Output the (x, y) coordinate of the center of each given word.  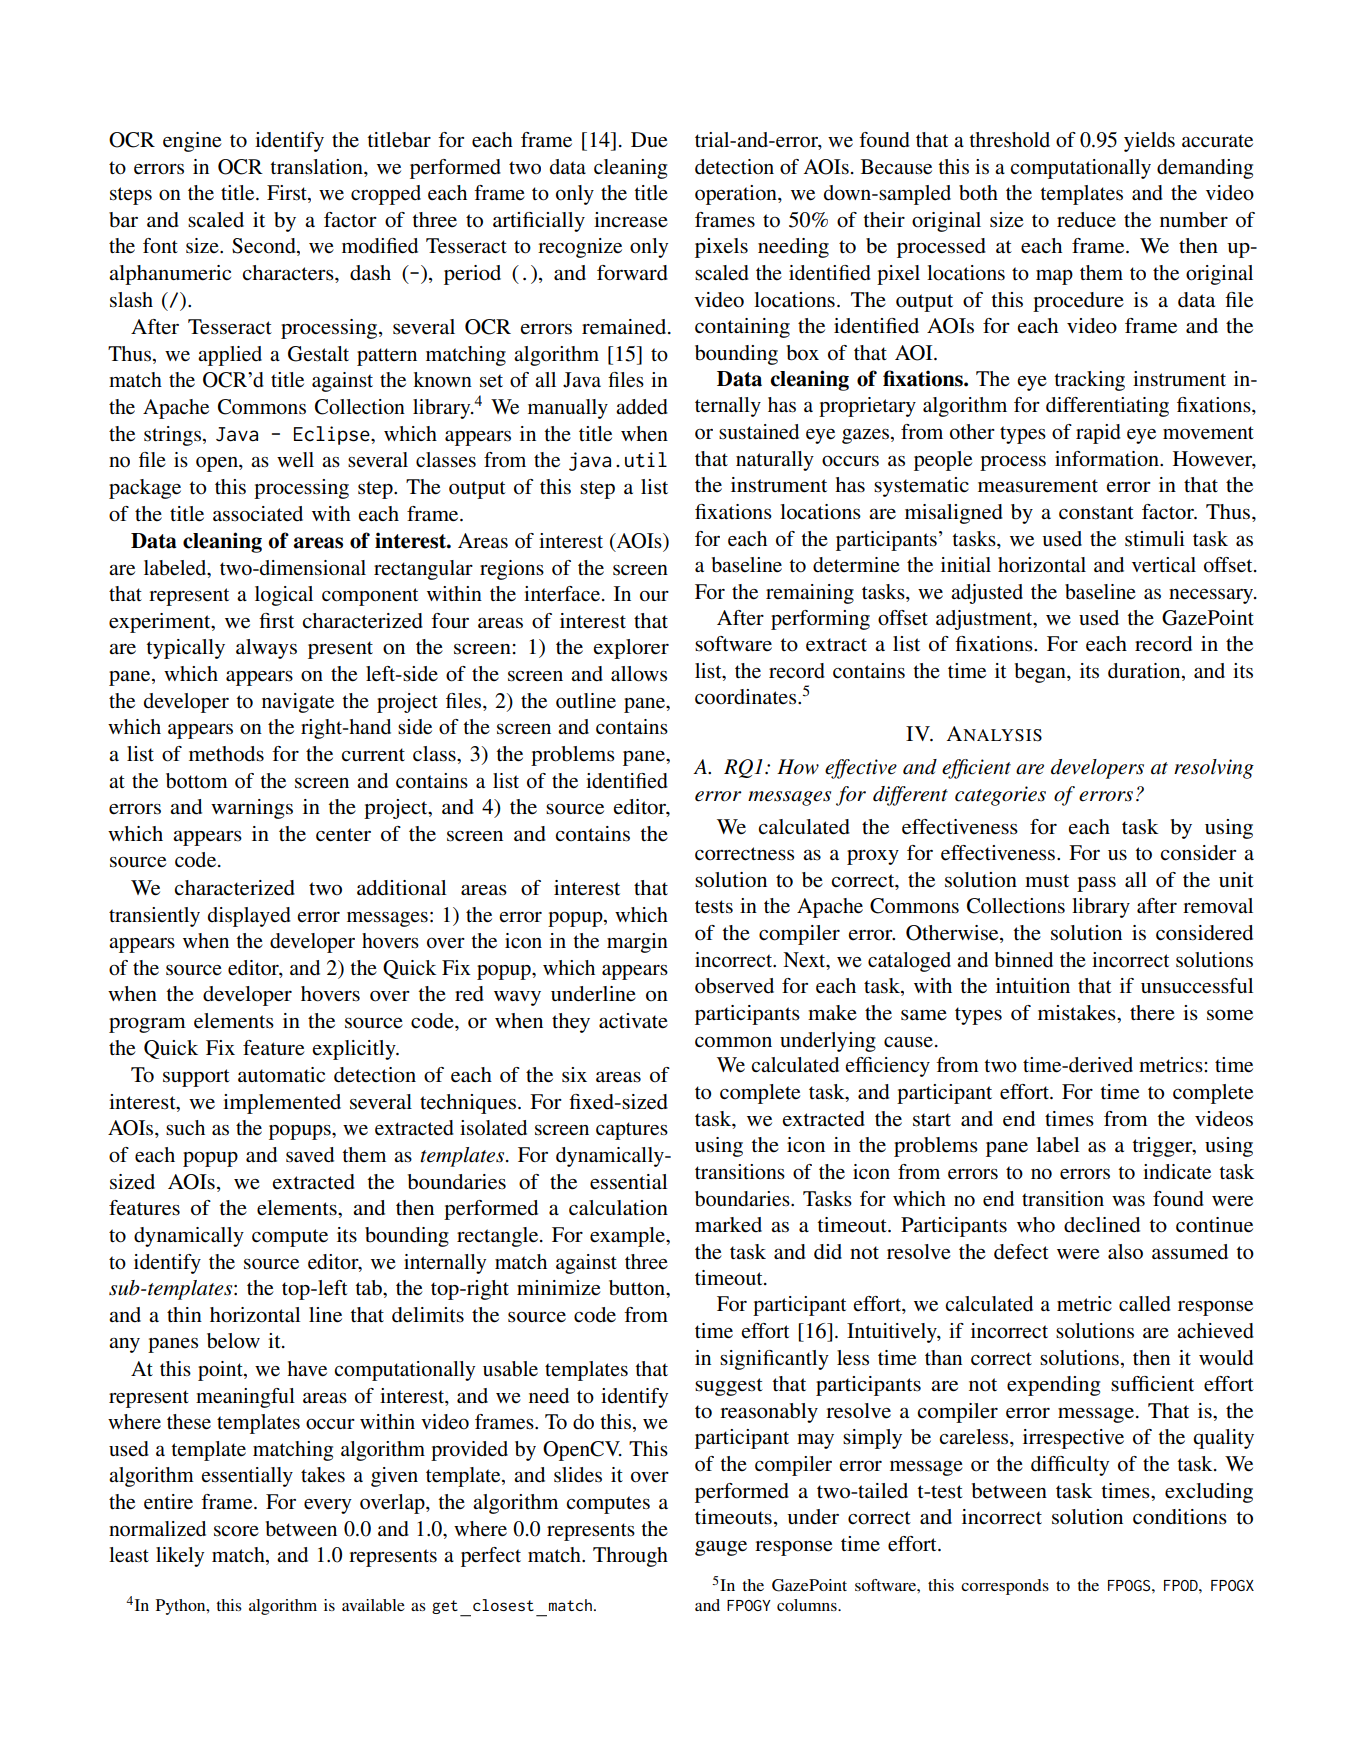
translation (317, 167)
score (236, 1531)
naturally (775, 461)
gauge (721, 1548)
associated (258, 514)
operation (737, 195)
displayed (249, 917)
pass (1096, 884)
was (1128, 1201)
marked (728, 1225)
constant (1096, 513)
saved (310, 1155)
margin (637, 943)
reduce (1086, 220)
